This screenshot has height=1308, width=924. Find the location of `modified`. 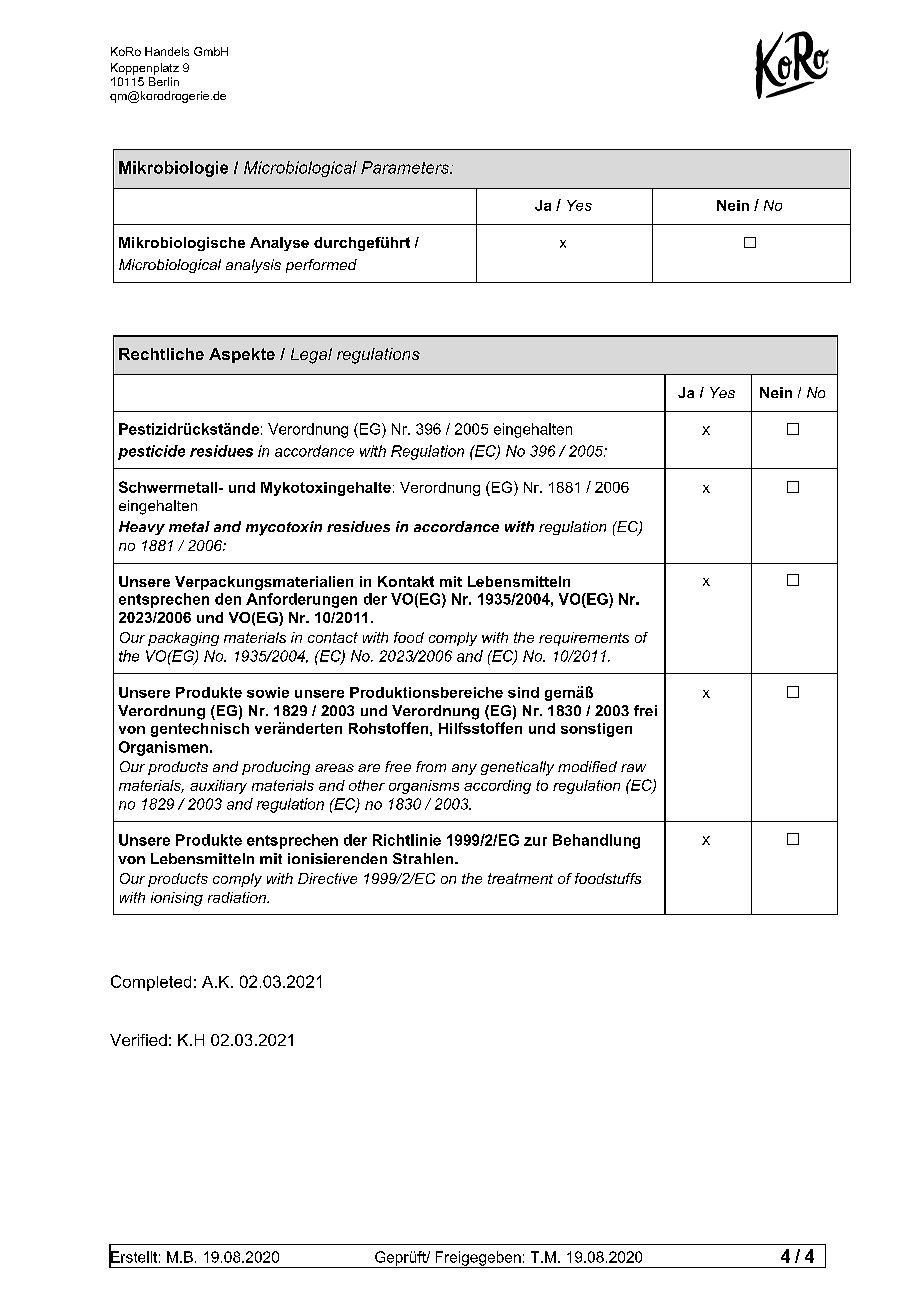

modified is located at coordinates (587, 766).
